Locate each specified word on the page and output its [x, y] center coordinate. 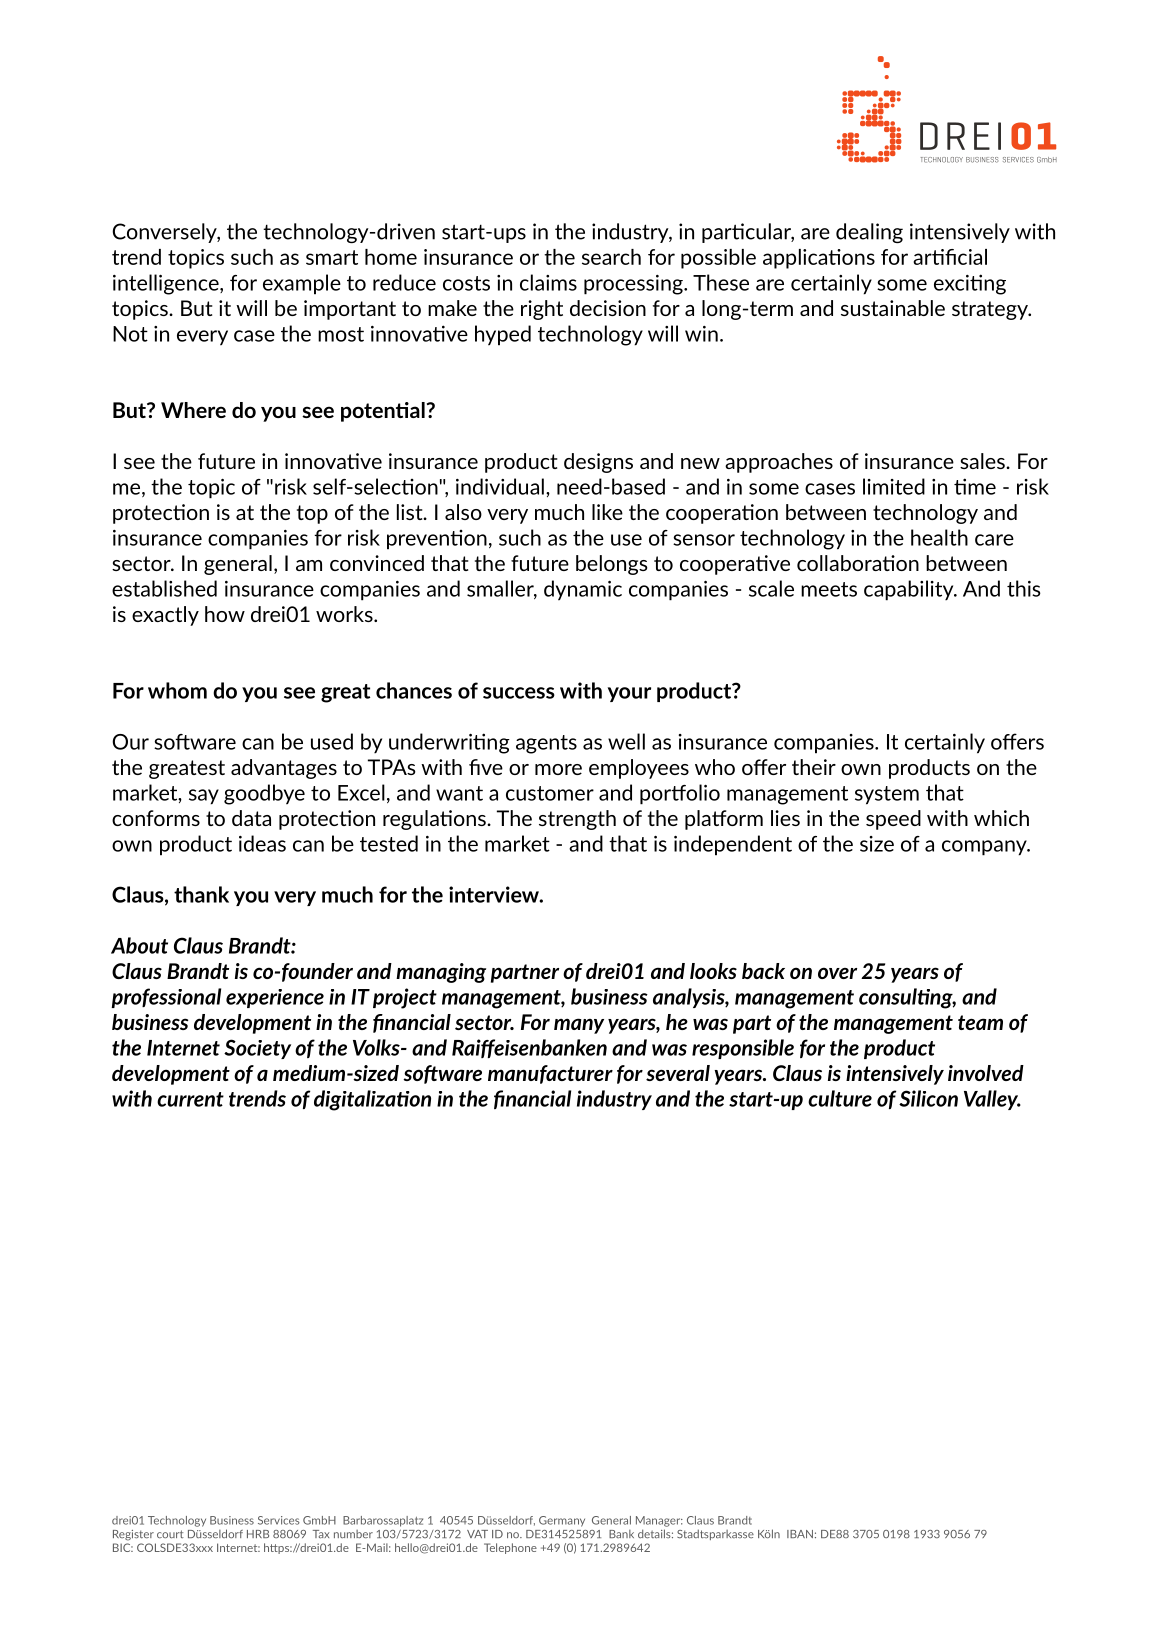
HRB [258, 1534]
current [190, 1099]
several [678, 1073]
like [607, 512]
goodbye [264, 794]
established [164, 588]
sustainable [893, 308]
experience [275, 998]
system [887, 795]
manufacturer [550, 1074]
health [939, 537]
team [980, 1022]
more [558, 769]
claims [548, 282]
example [302, 284]
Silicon [928, 1098]
